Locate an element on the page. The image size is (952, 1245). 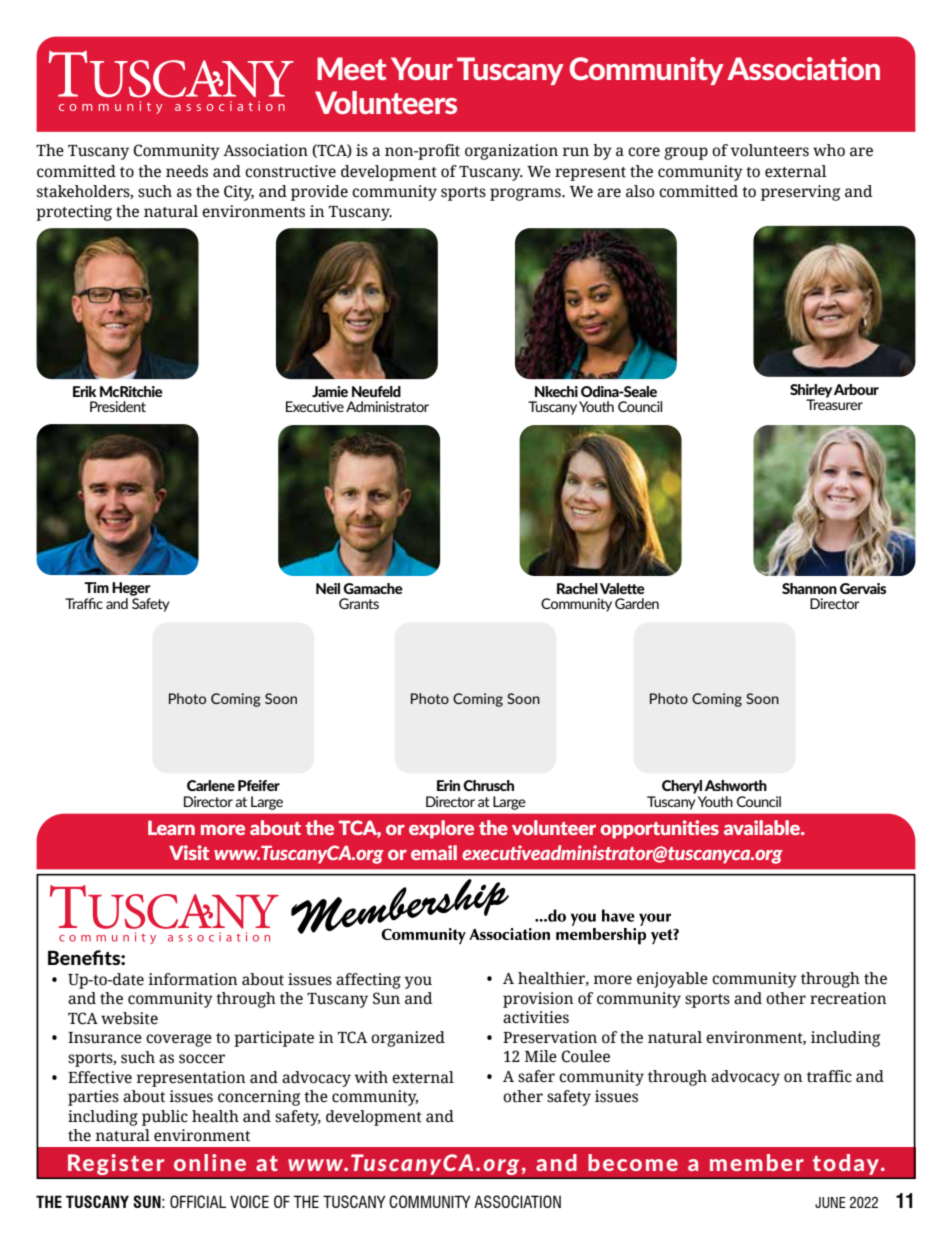
Your is located at coordinates (422, 68).
